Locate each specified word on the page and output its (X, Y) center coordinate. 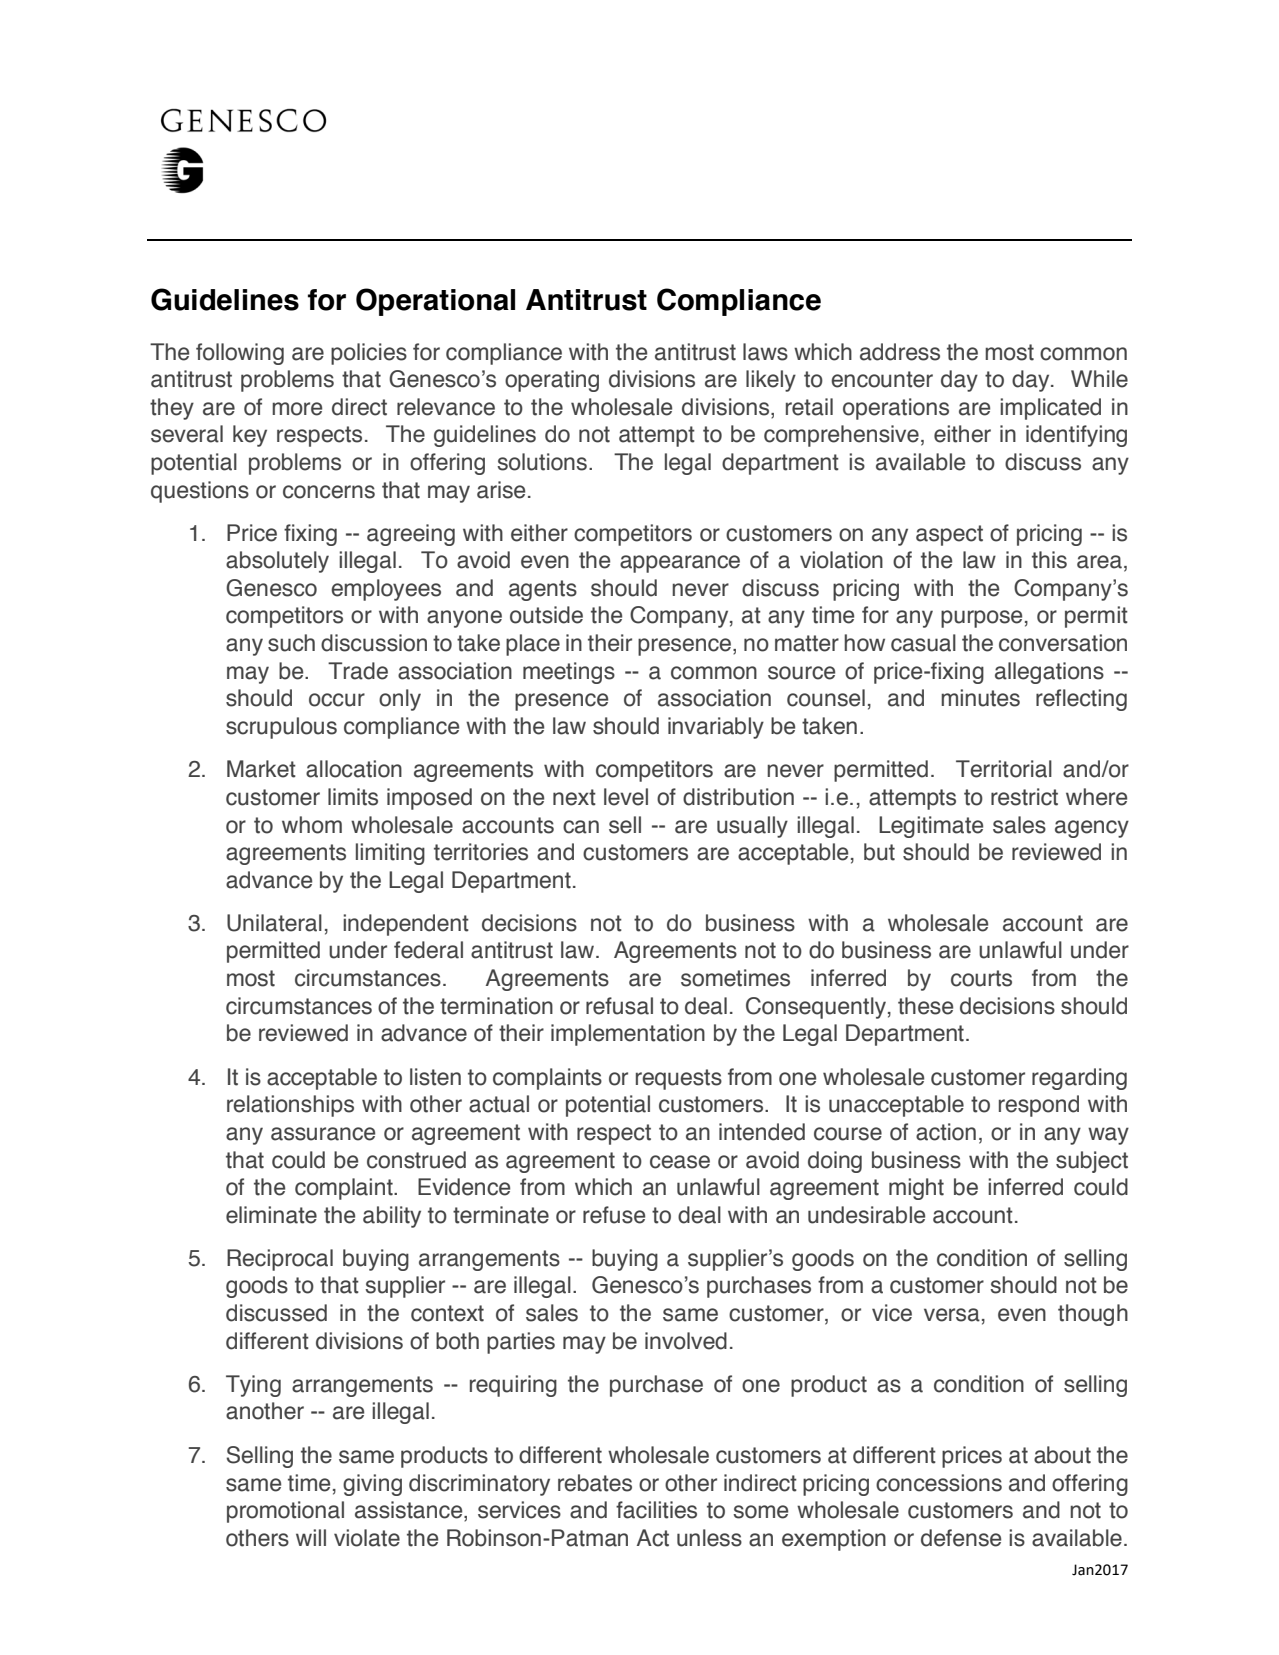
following (240, 354)
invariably (716, 728)
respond (1039, 1106)
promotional (285, 1512)
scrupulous (281, 728)
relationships (290, 1106)
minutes (980, 698)
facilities (656, 1510)
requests (679, 1079)
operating (552, 381)
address (900, 352)
